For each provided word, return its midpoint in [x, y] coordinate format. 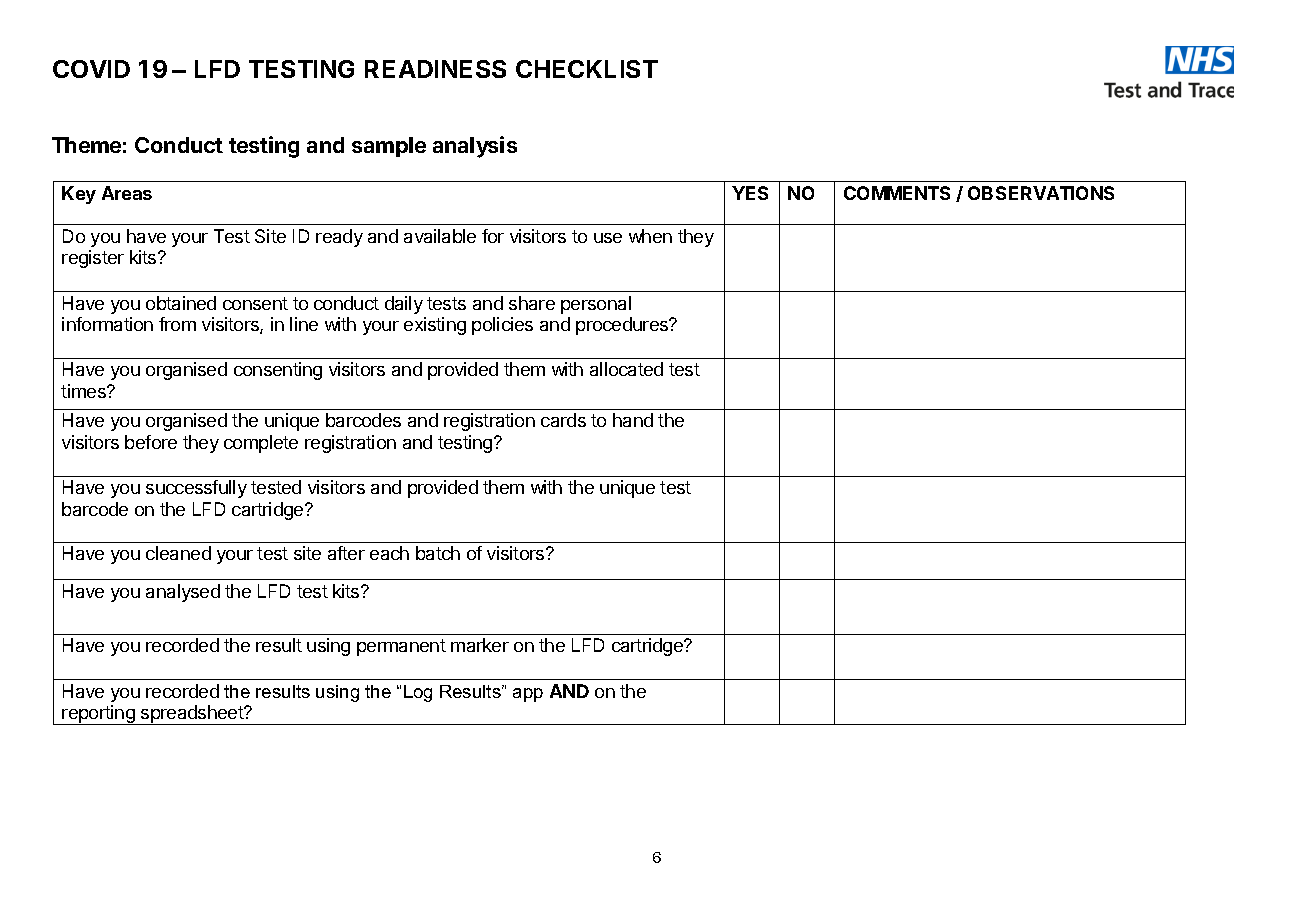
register [93, 259]
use [608, 238]
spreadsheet [192, 715]
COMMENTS [897, 193]
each [389, 553]
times [84, 391]
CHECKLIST [587, 69]
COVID [91, 69]
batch [438, 553]
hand [633, 420]
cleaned [178, 553]
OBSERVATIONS [1041, 193]
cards [563, 420]
